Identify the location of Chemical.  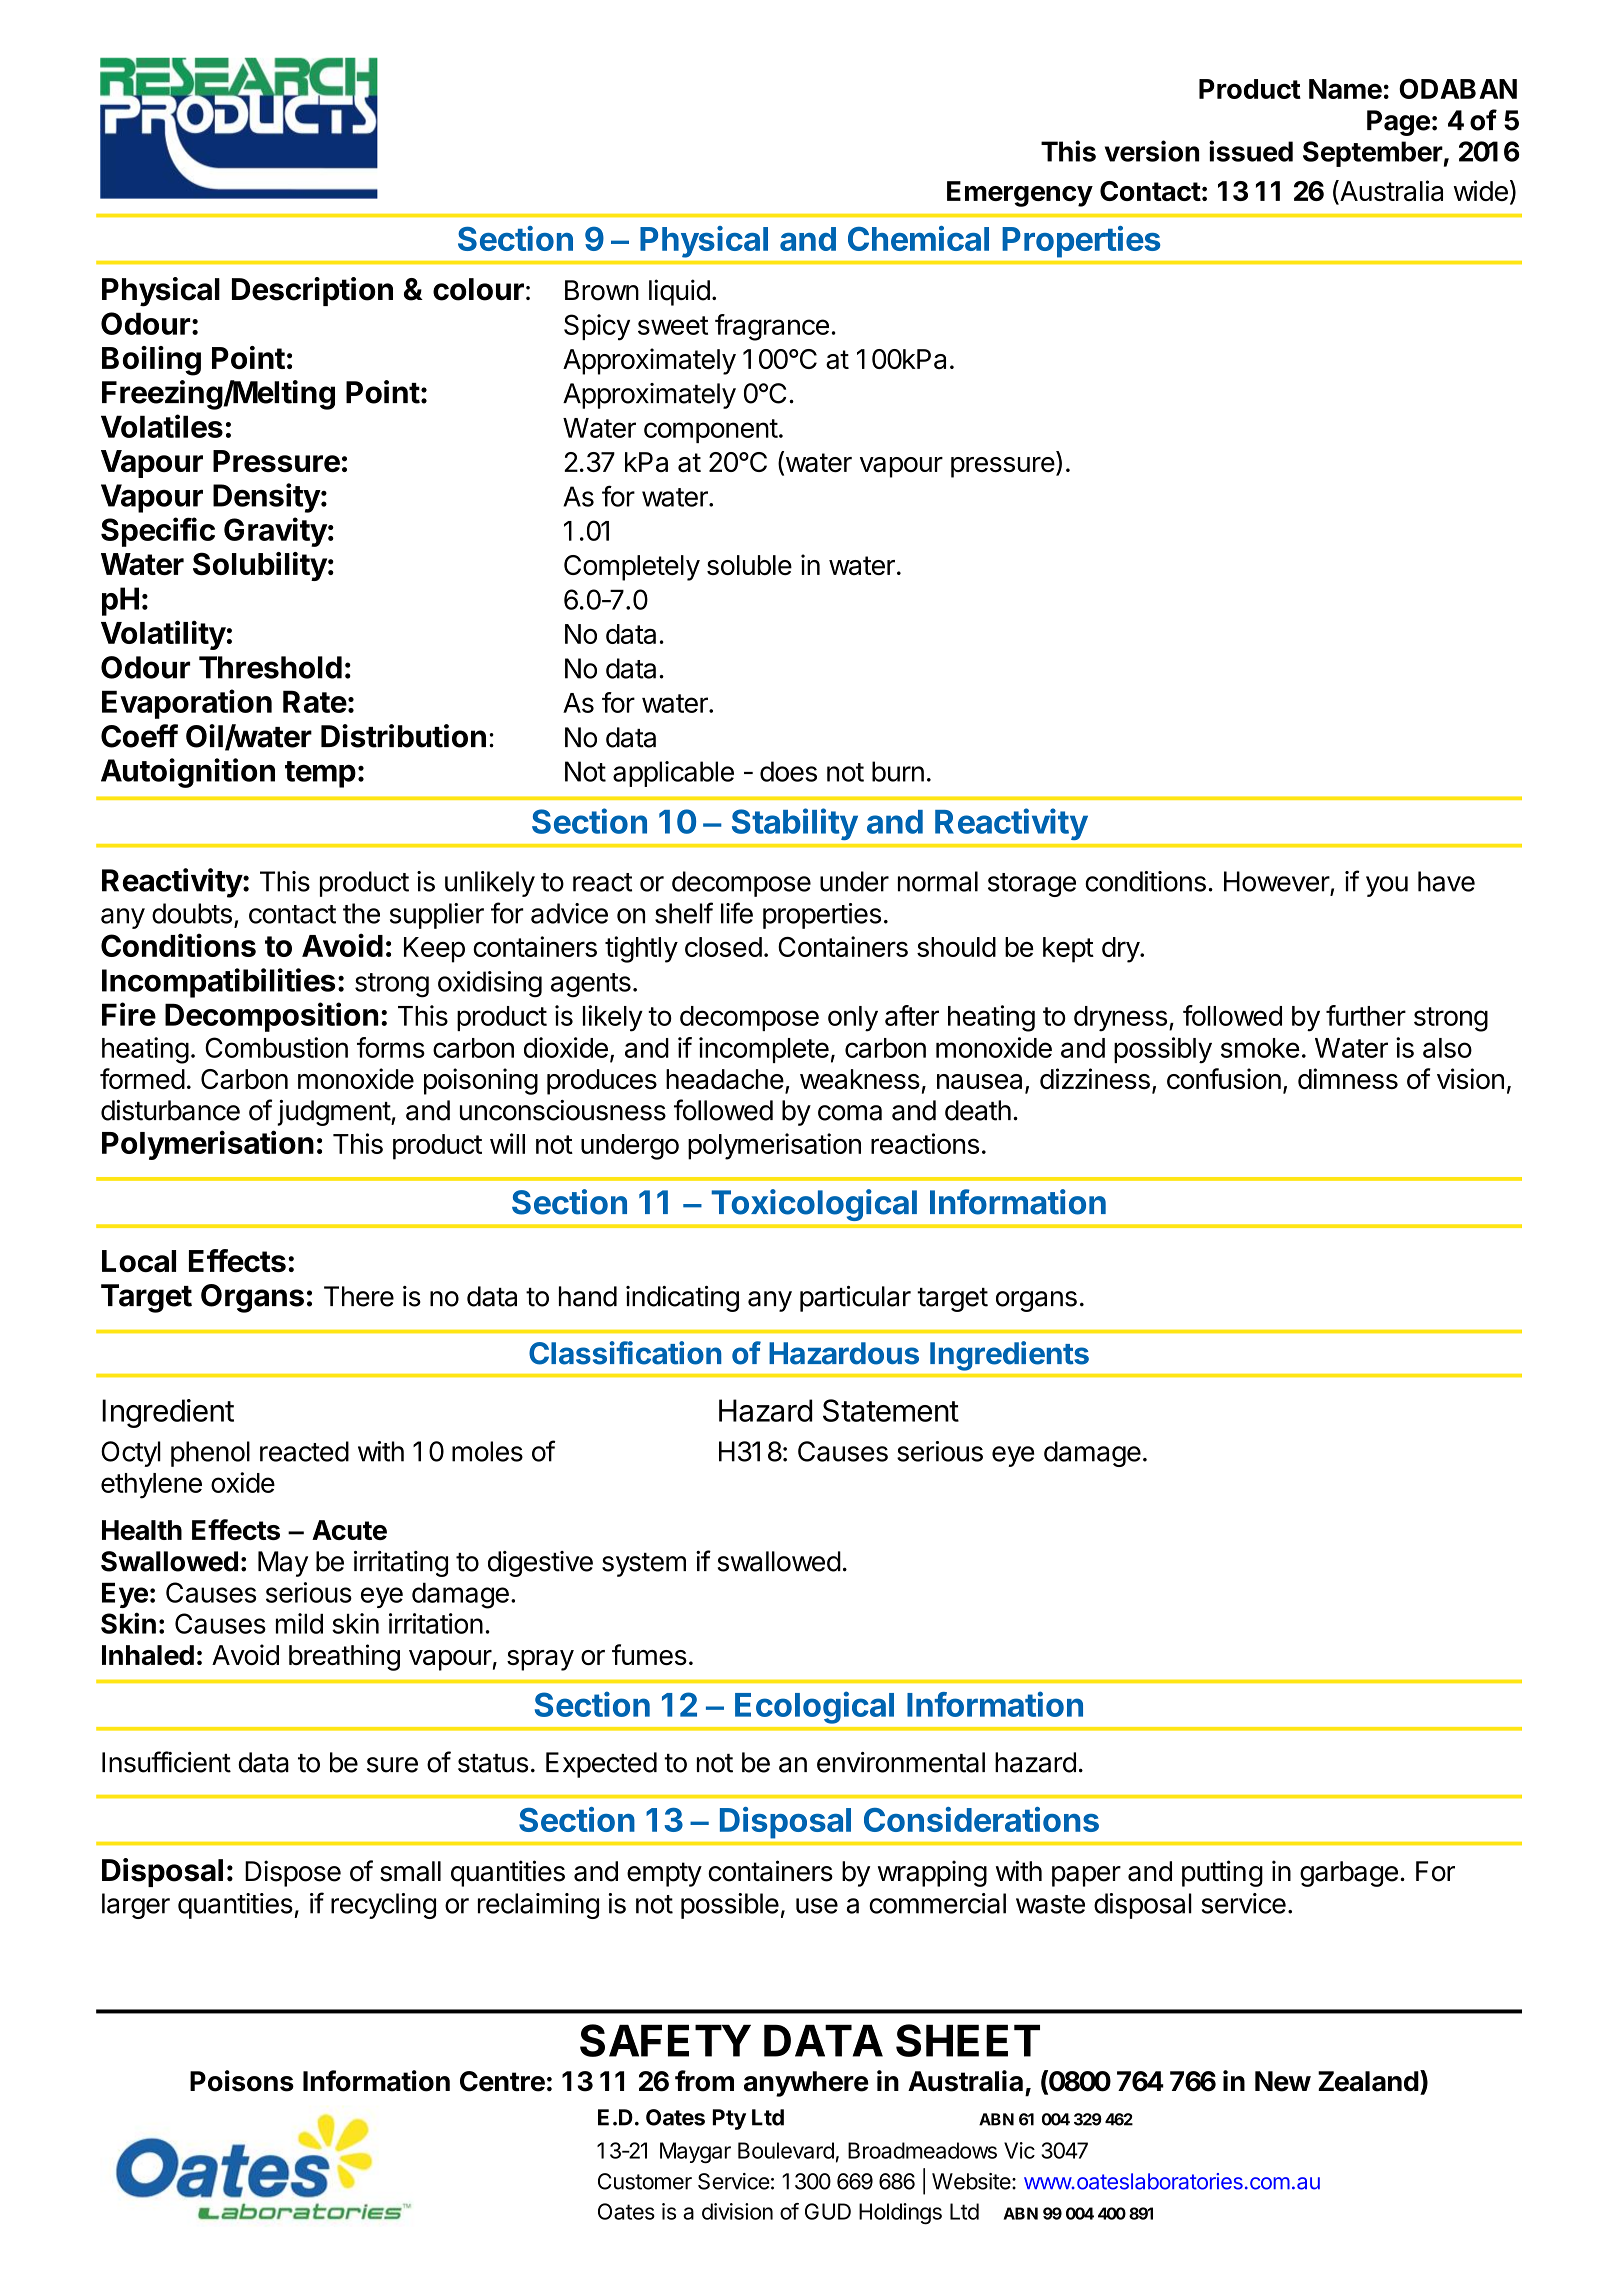
(918, 238).
